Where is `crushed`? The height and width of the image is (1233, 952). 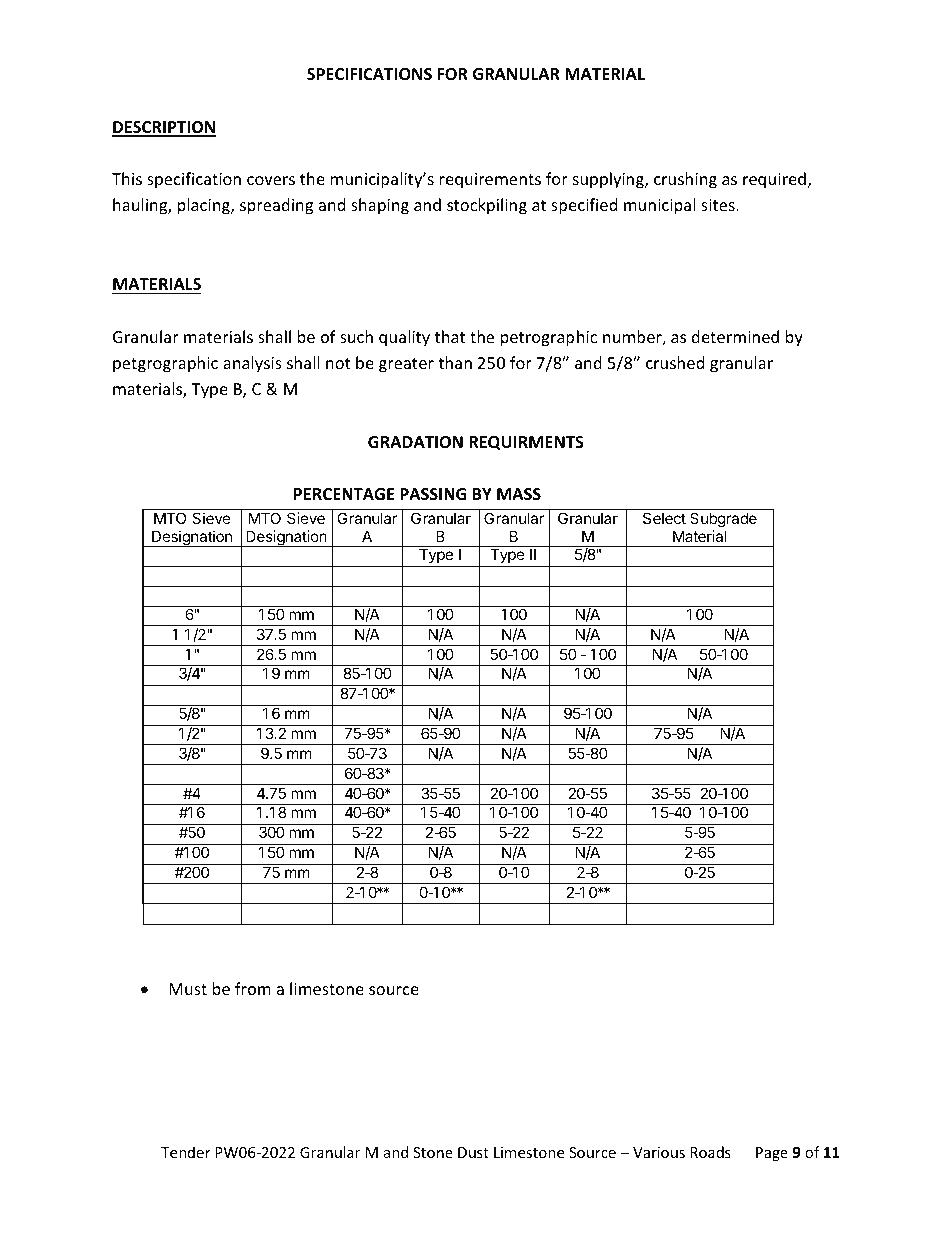 crushed is located at coordinates (675, 362).
